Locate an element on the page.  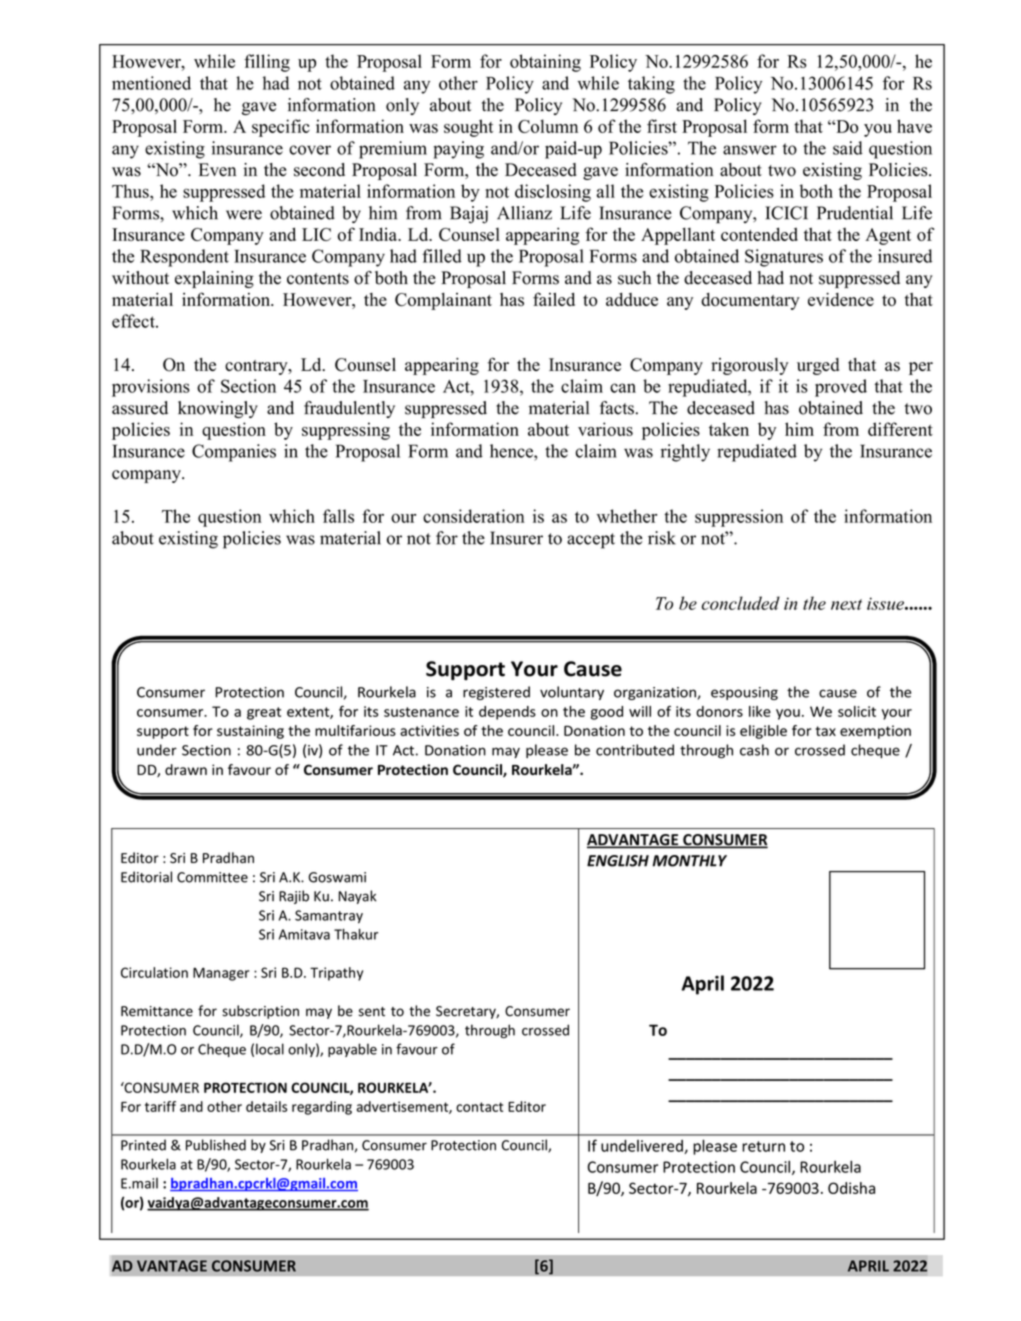
Published is located at coordinates (216, 1145).
